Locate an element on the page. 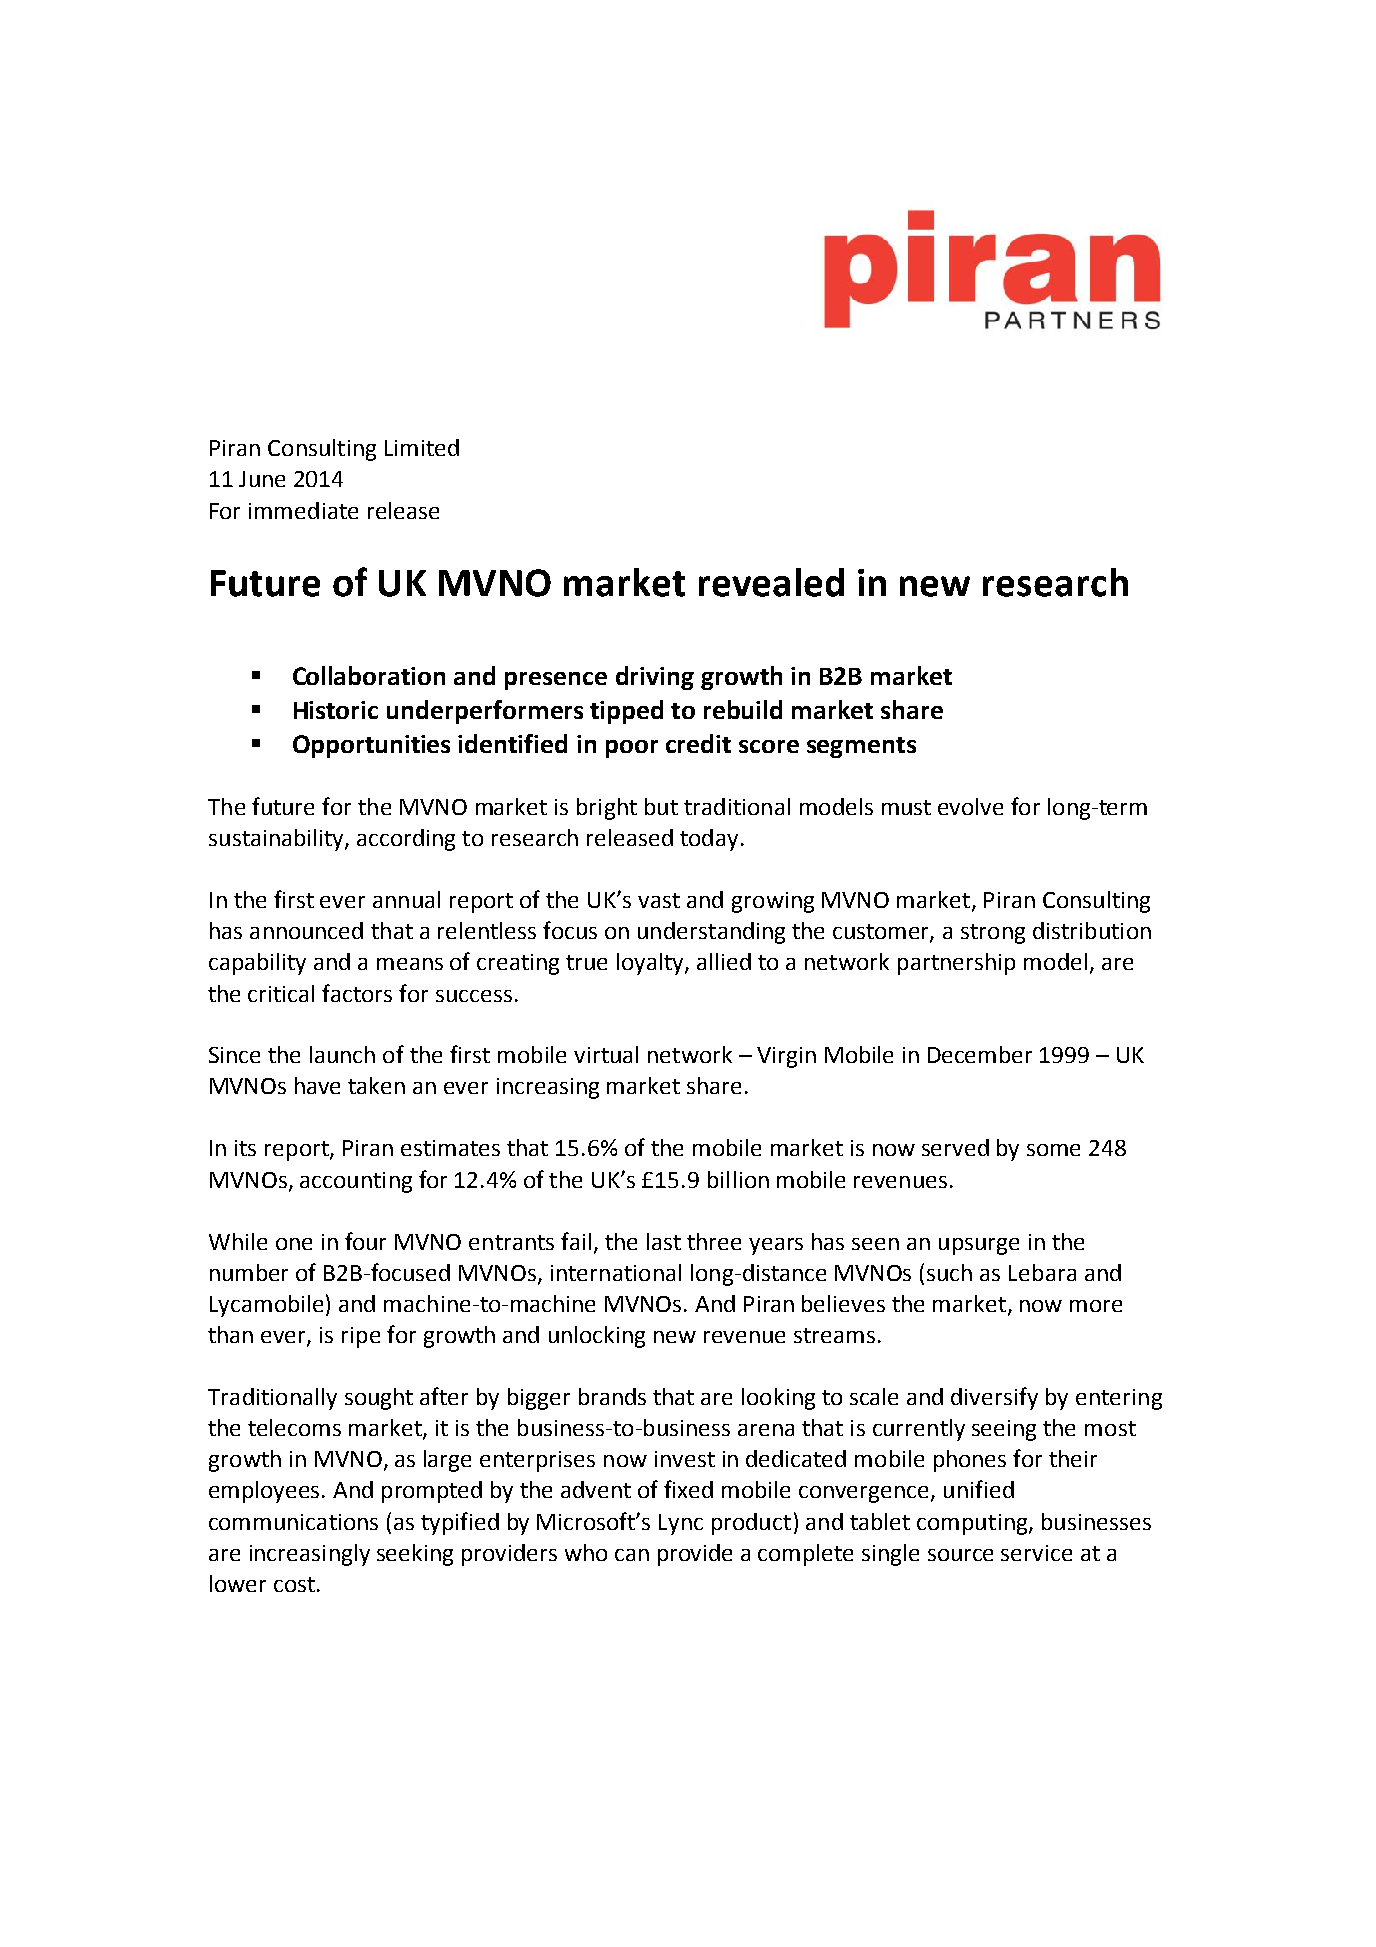 Image resolution: width=1376 pixels, height=1947 pixels. revealed is located at coordinates (771, 582).
